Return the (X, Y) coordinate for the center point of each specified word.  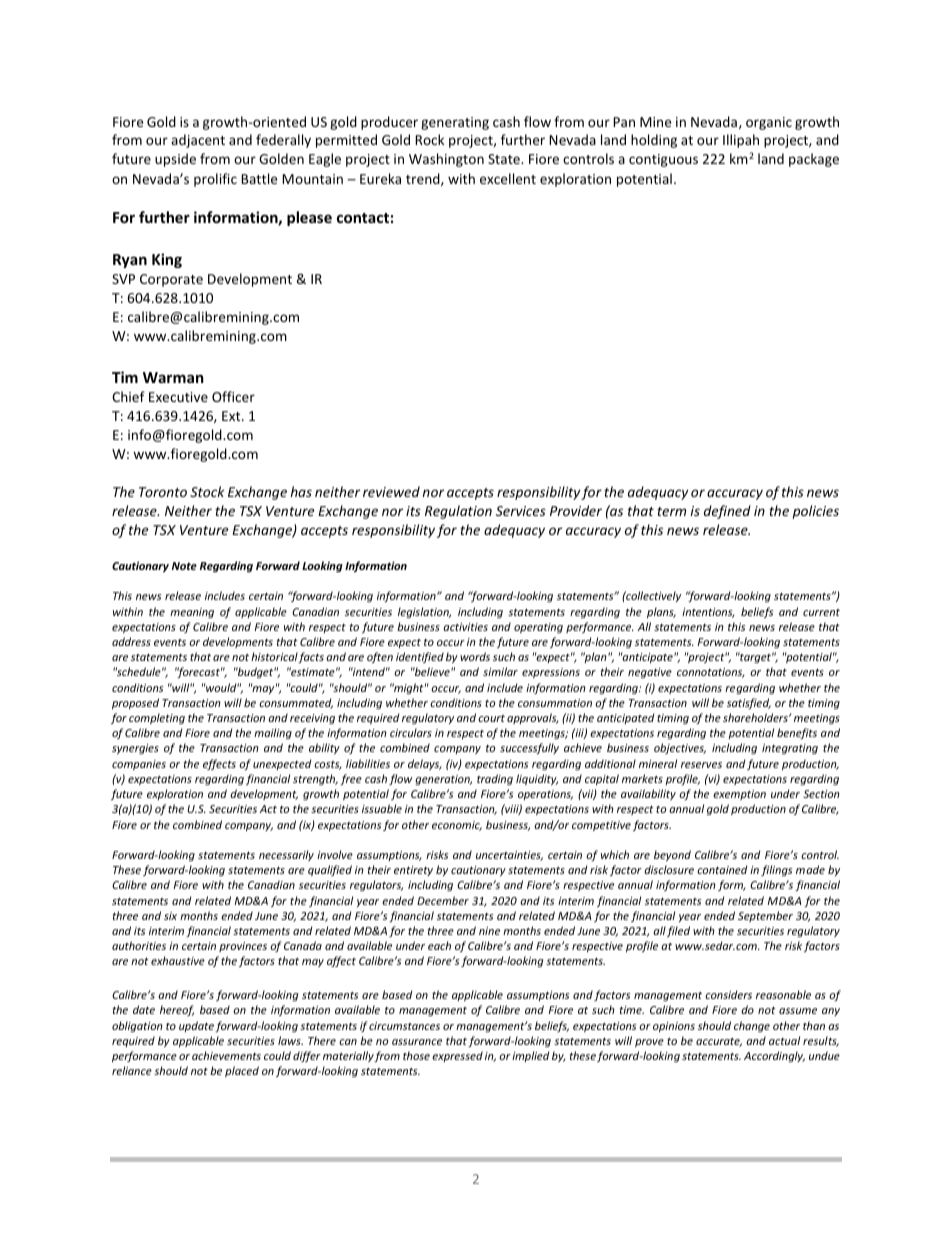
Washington (446, 160)
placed (242, 1071)
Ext (232, 416)
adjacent (198, 141)
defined (727, 512)
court (491, 718)
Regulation (458, 512)
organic (769, 123)
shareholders (756, 717)
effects (219, 764)
